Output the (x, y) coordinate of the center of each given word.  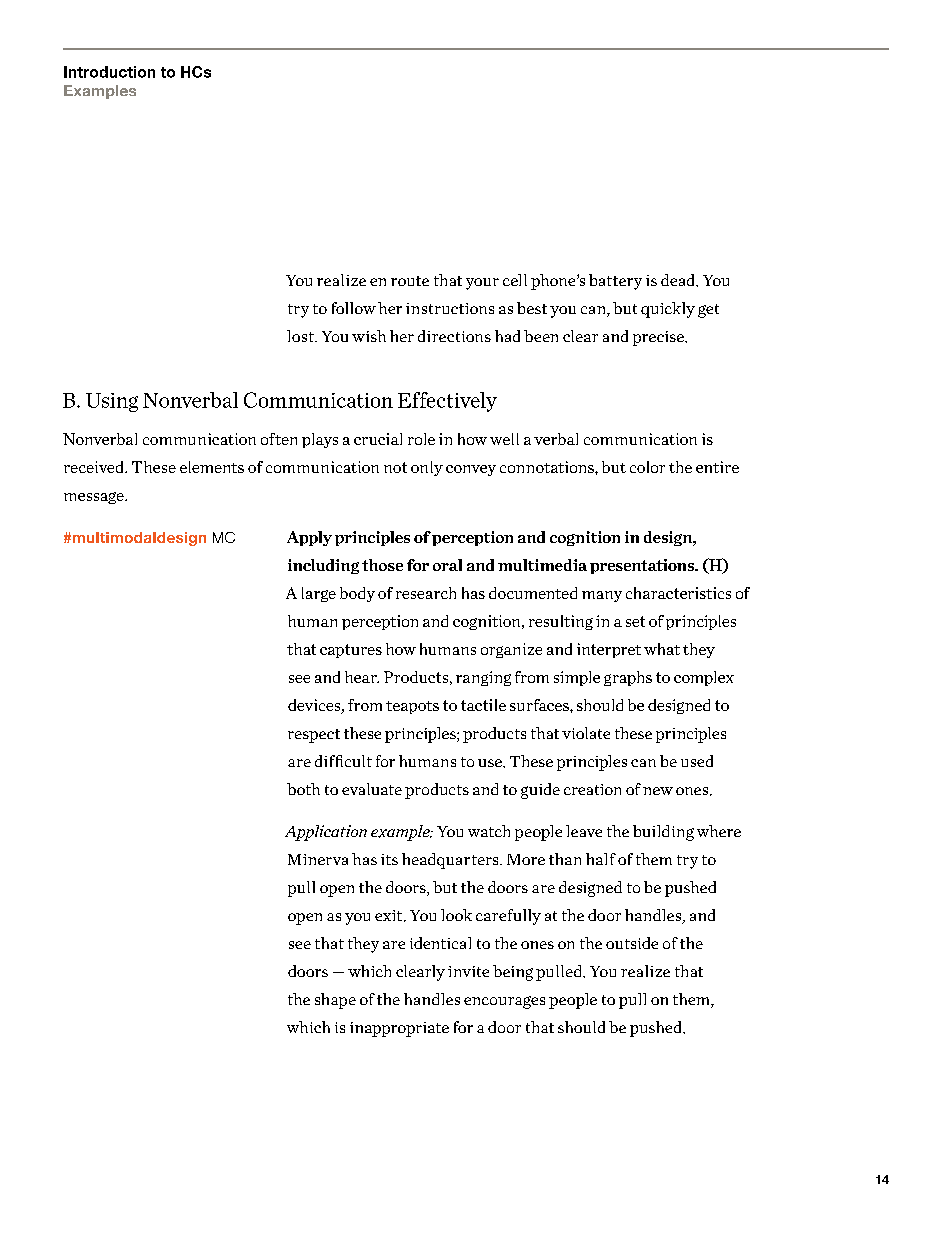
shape (335, 1001)
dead (679, 280)
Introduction (109, 72)
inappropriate (399, 1029)
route (410, 281)
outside (632, 943)
